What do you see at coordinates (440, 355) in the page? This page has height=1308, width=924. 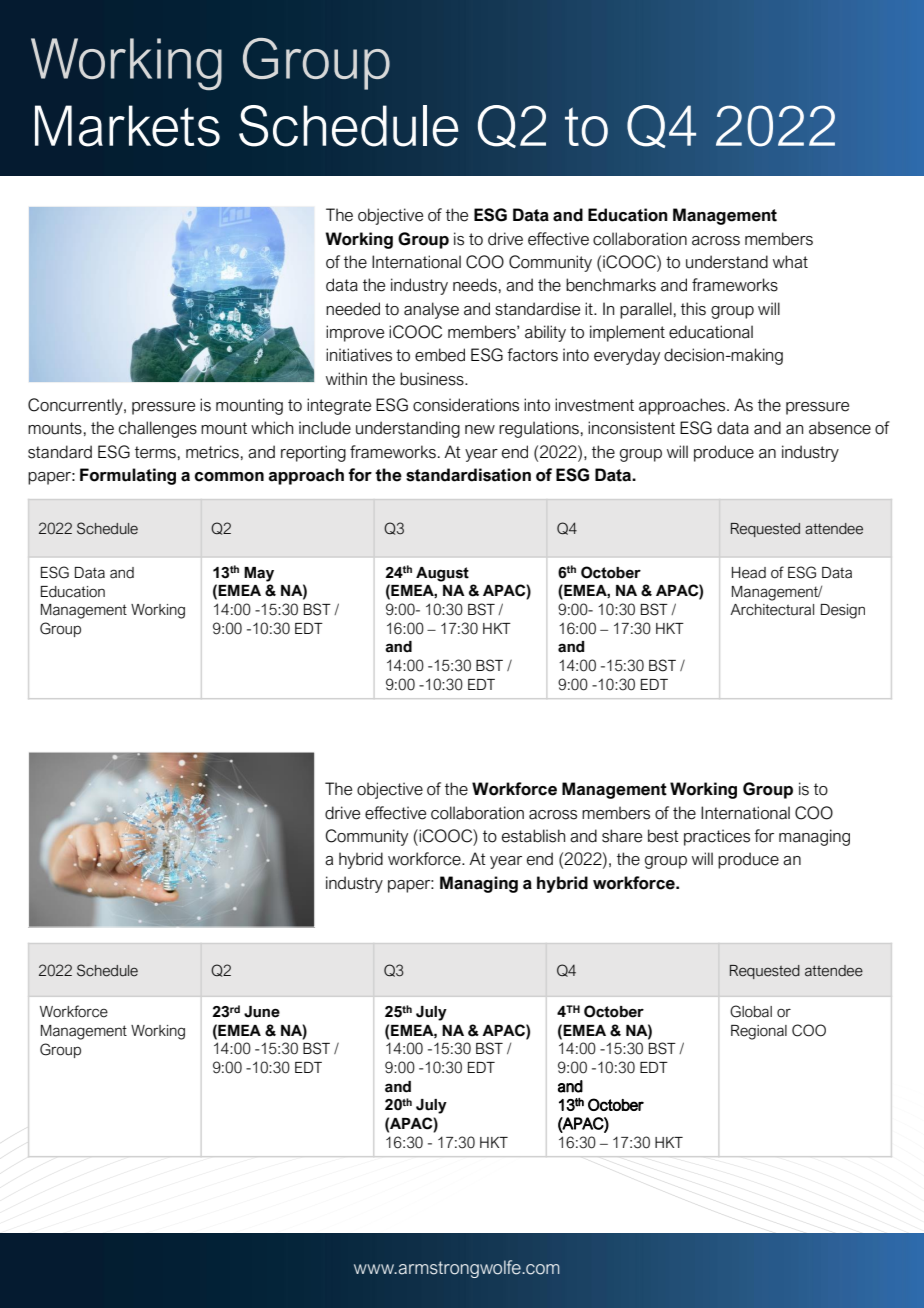 I see `embed` at bounding box center [440, 355].
